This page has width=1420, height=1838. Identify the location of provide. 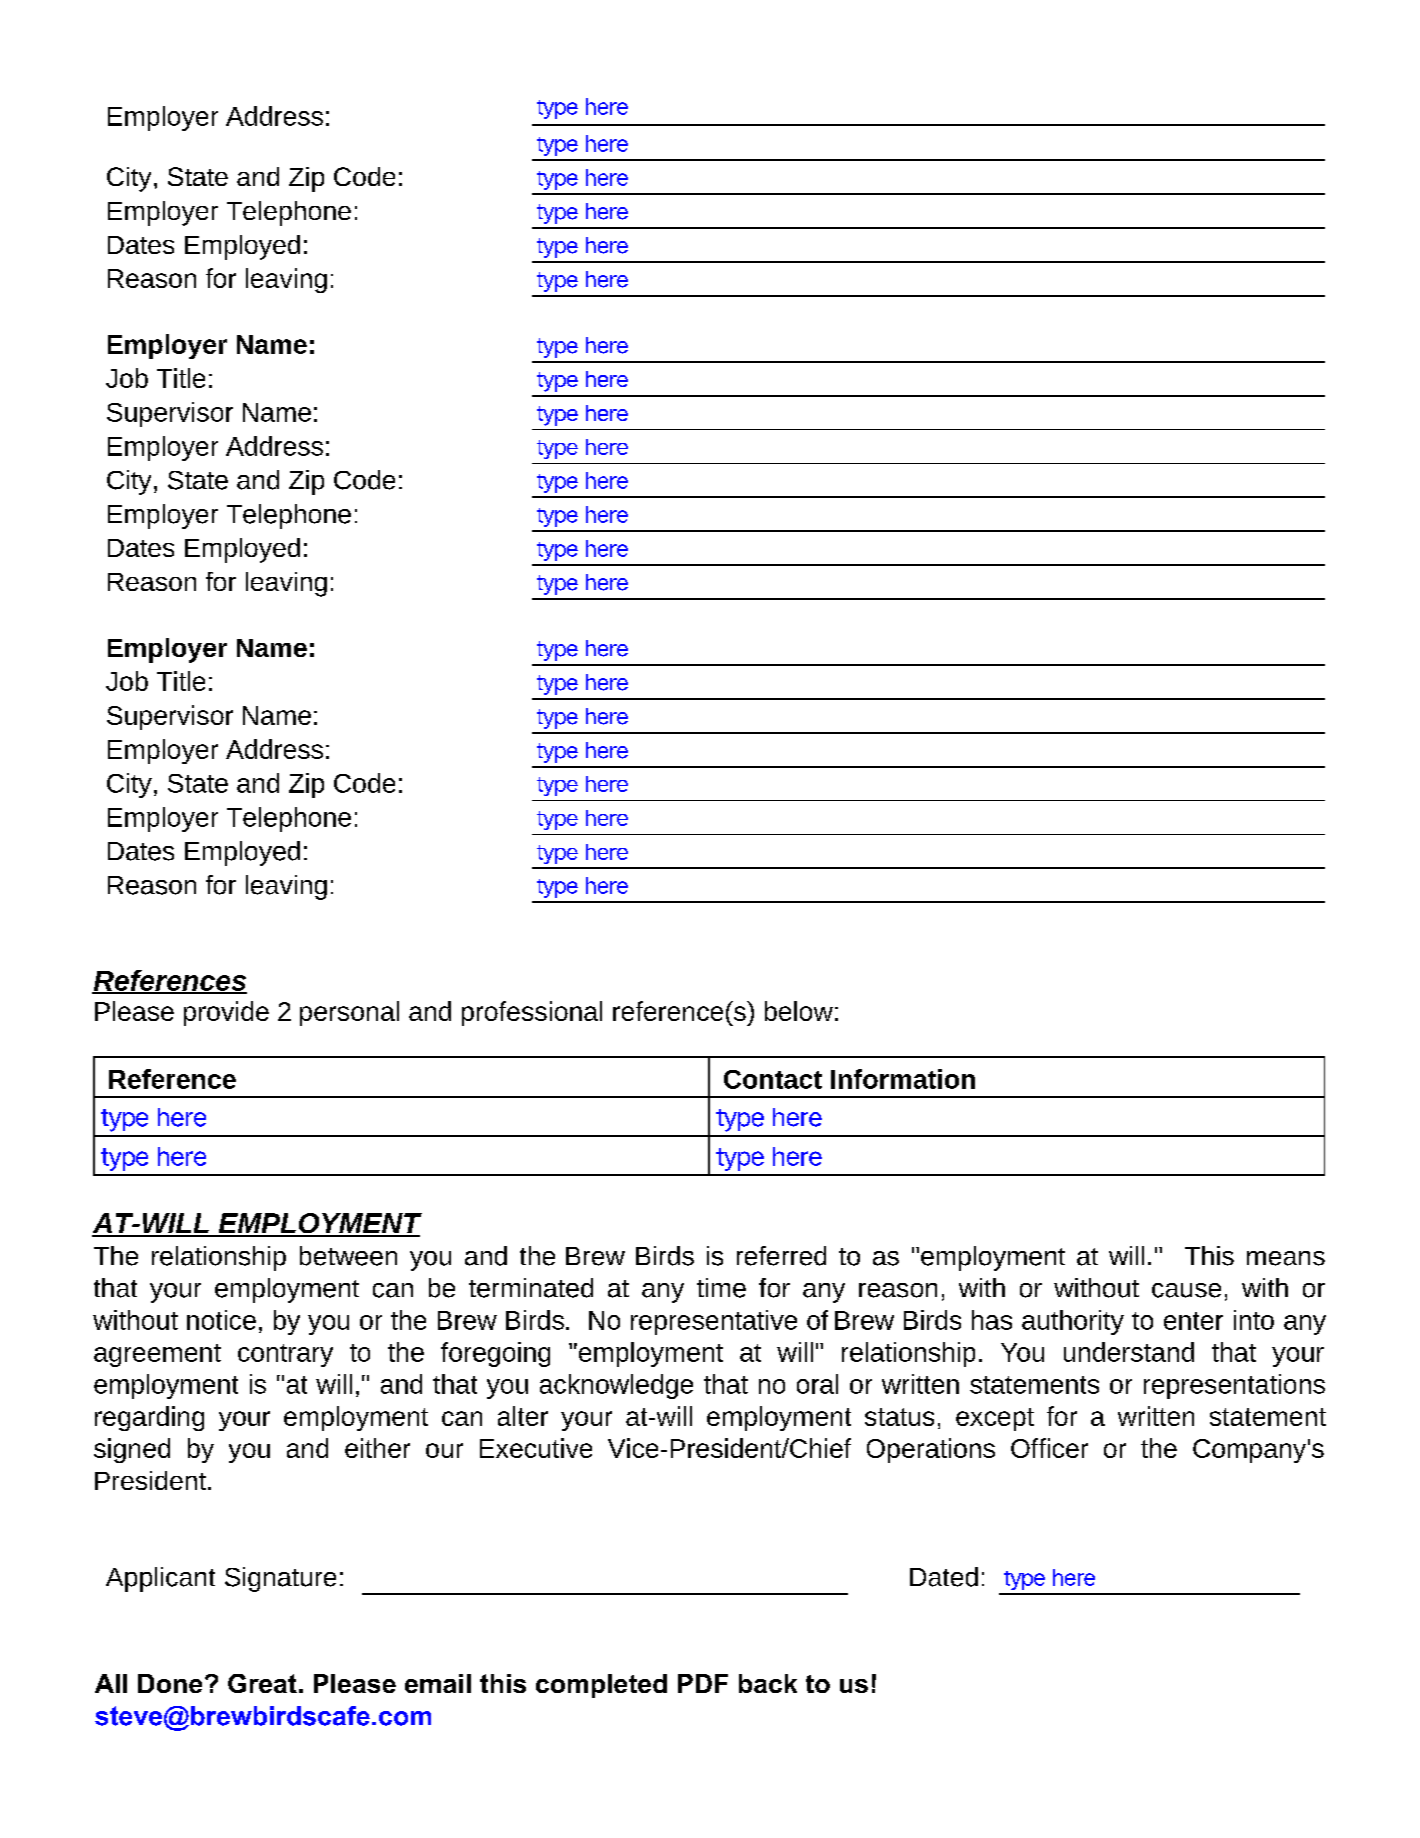
(226, 1013).
